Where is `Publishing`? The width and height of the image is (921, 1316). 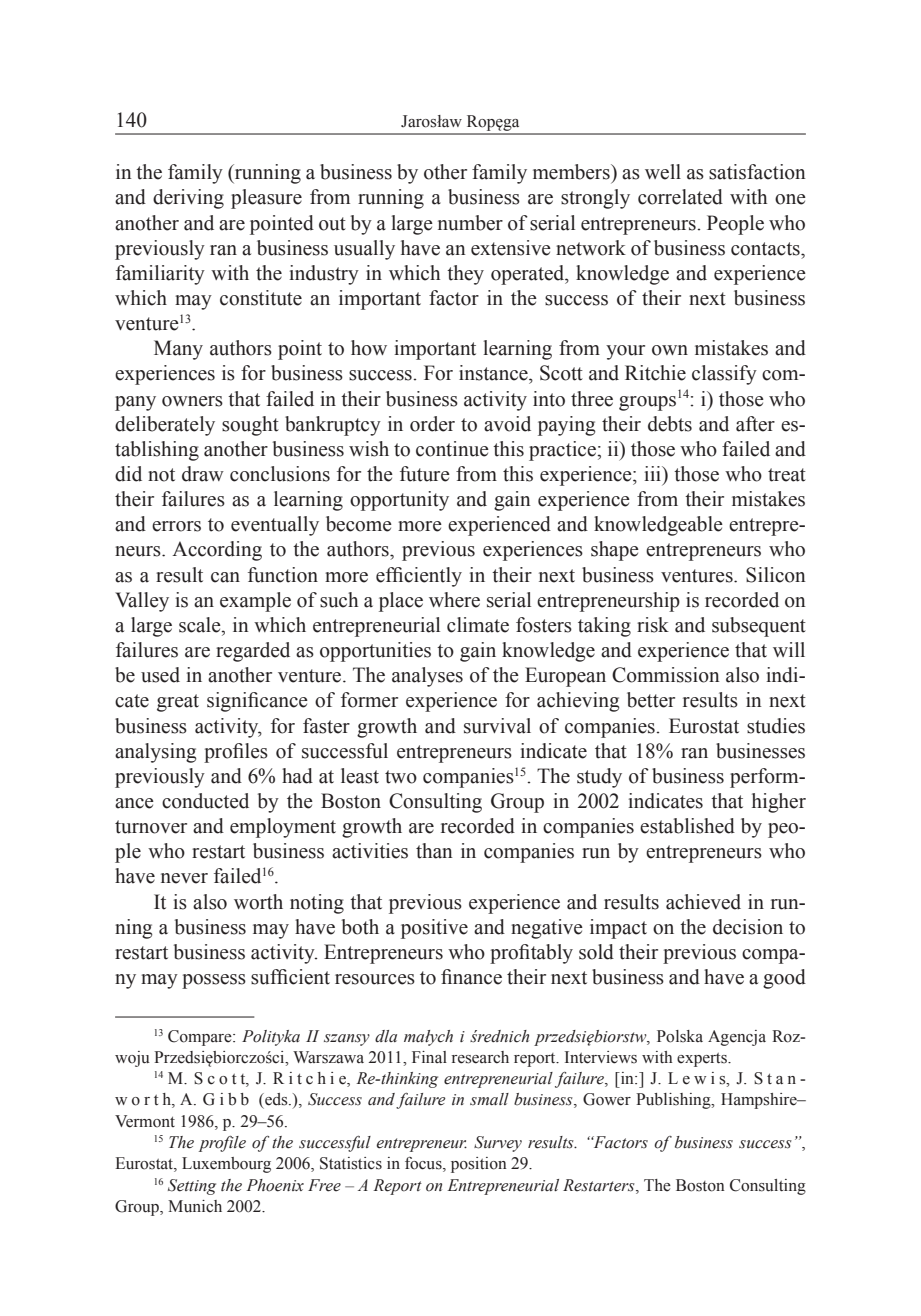
Publishing is located at coordinates (674, 1101).
